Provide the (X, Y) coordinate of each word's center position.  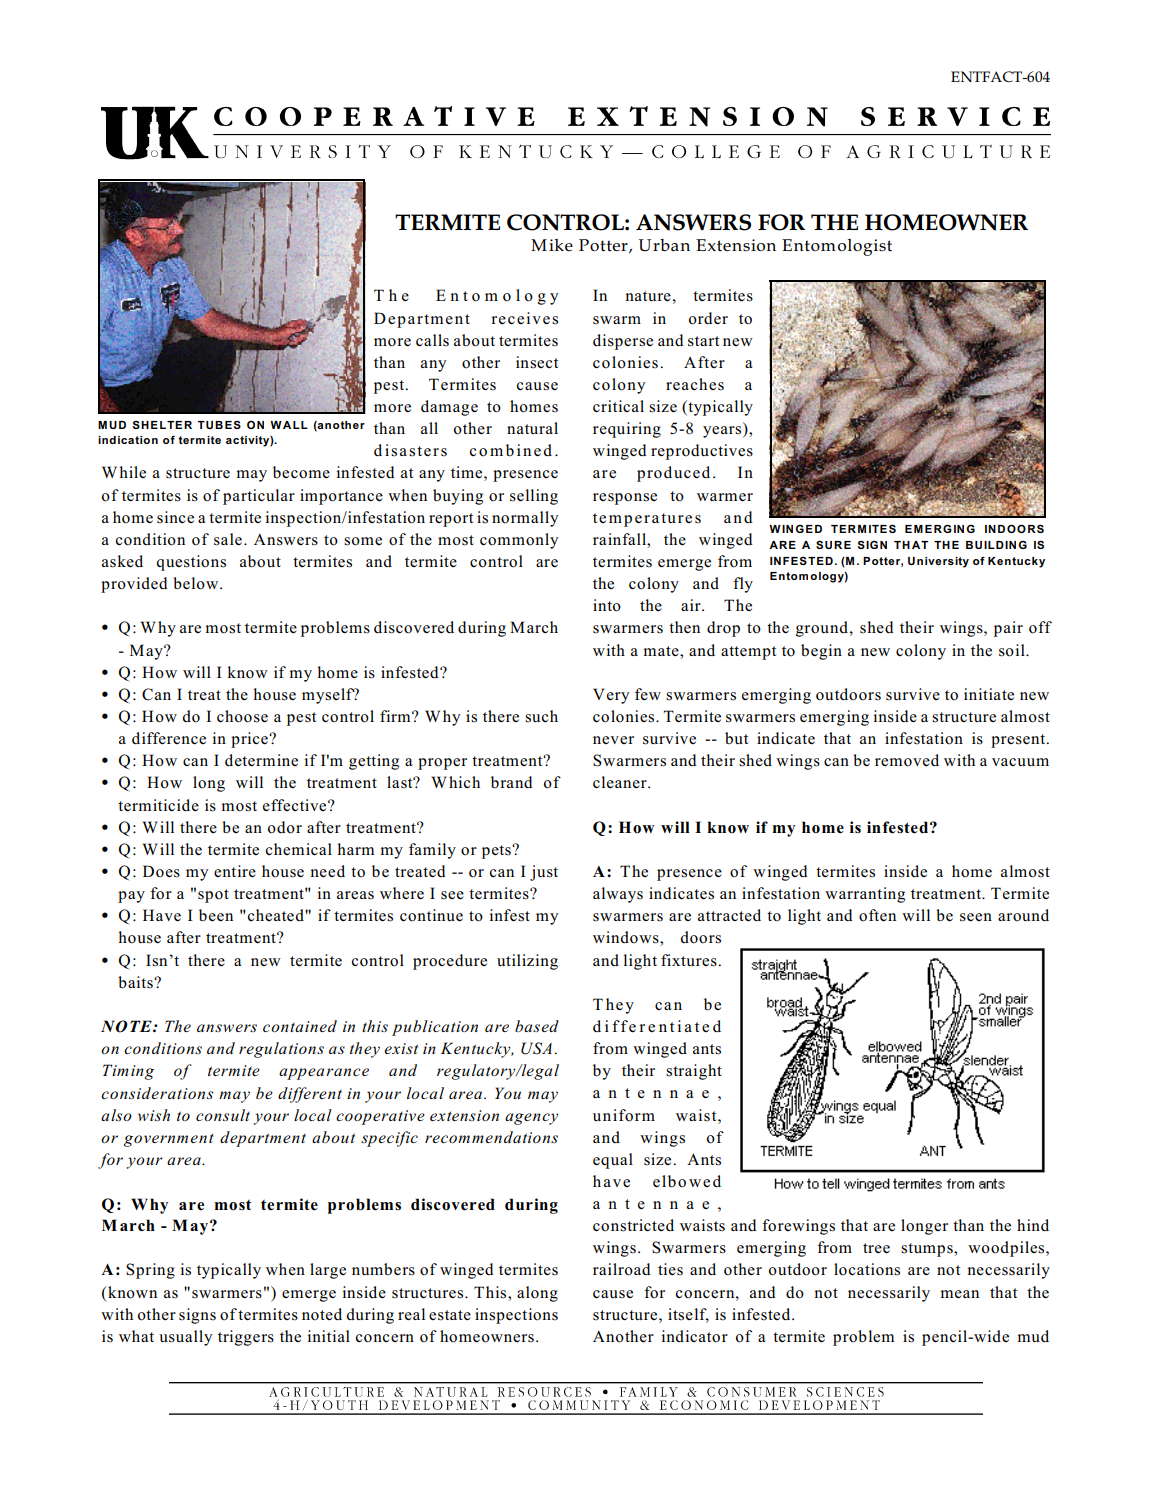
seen (976, 917)
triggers (246, 1338)
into (607, 605)
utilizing (527, 962)
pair (1008, 629)
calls (432, 340)
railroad (622, 1269)
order (708, 318)
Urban (664, 245)
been (216, 915)
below (197, 583)
